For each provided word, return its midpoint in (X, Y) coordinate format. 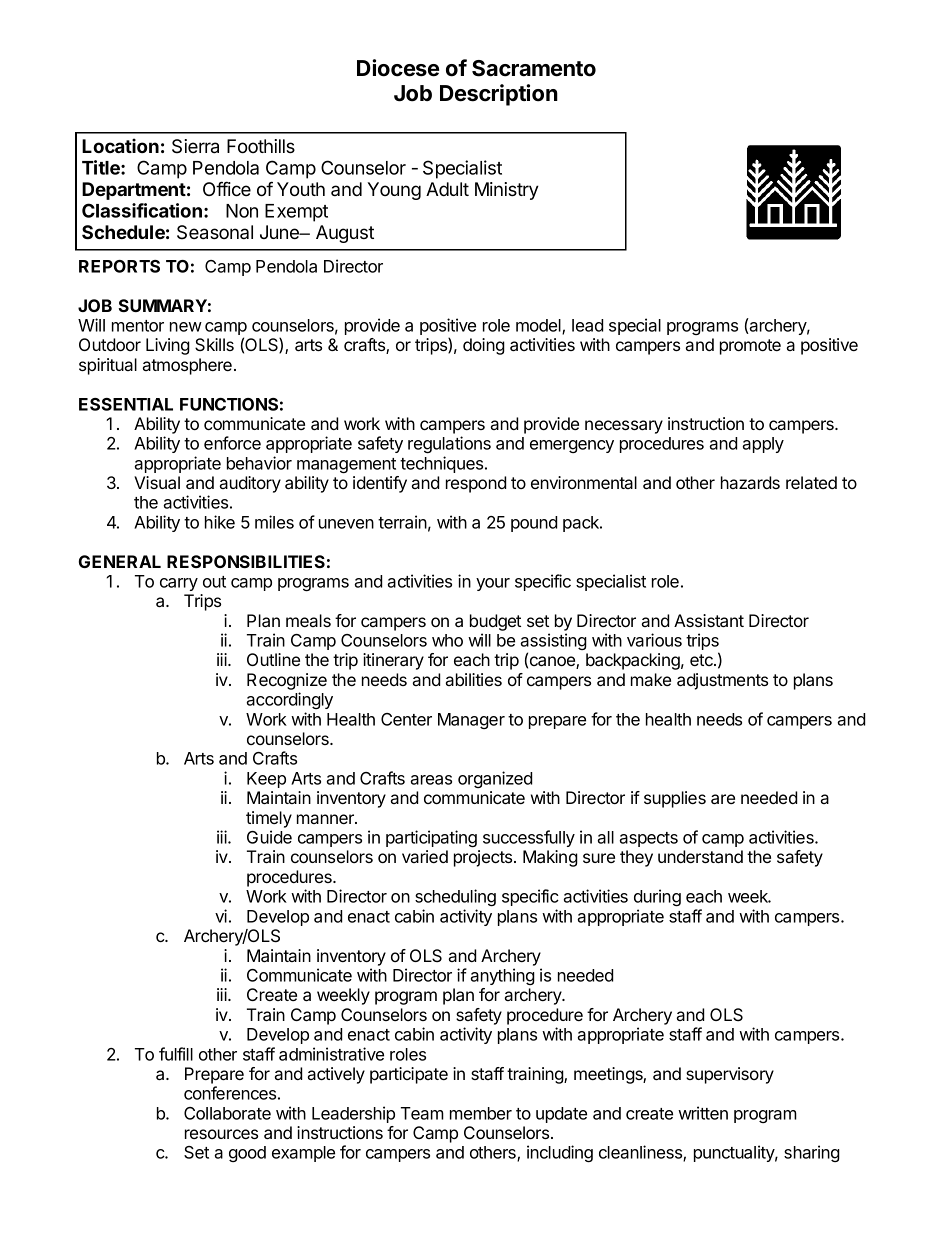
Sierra (195, 146)
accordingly (289, 700)
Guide (269, 837)
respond (476, 484)
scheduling (455, 897)
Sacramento (534, 68)
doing (484, 346)
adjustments (722, 681)
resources (221, 1134)
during (657, 897)
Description (499, 95)
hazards (750, 482)
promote (750, 347)
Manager (471, 721)
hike (220, 522)
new (186, 327)
